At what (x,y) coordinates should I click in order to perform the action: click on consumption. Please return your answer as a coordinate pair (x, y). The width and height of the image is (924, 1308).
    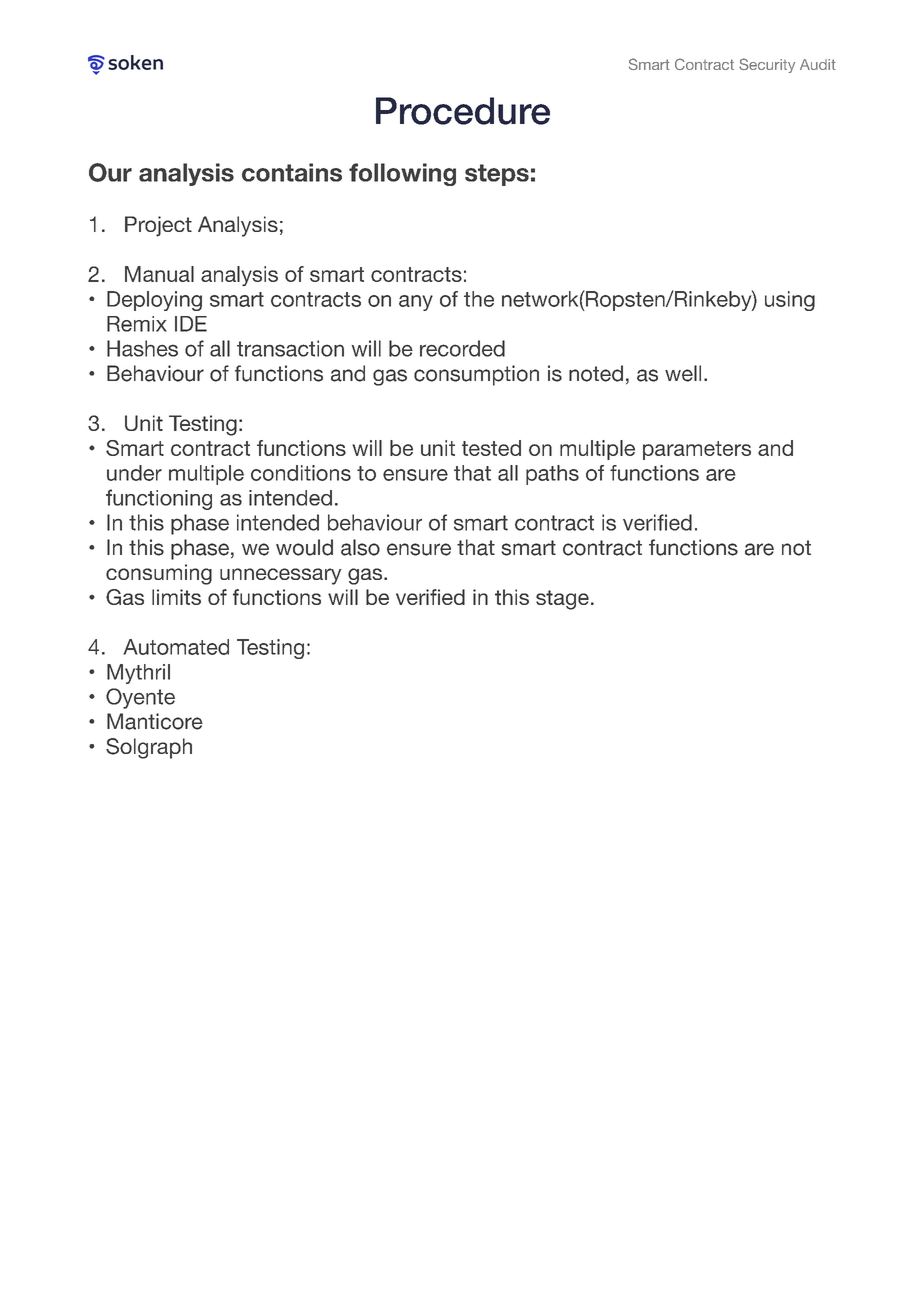
    Looking at the image, I should click on (476, 375).
